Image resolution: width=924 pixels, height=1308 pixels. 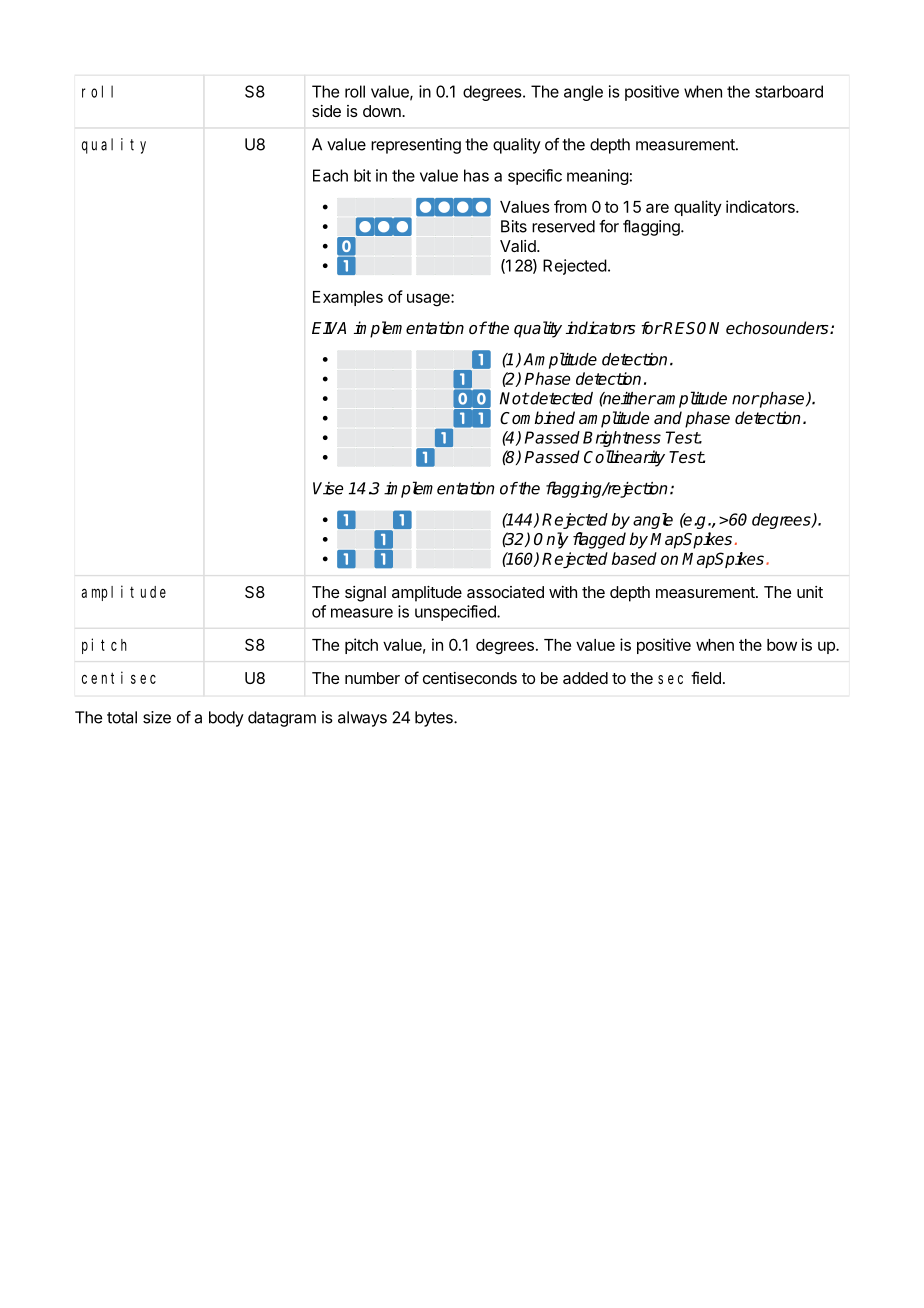 What do you see at coordinates (706, 677) in the page?
I see `field` at bounding box center [706, 677].
